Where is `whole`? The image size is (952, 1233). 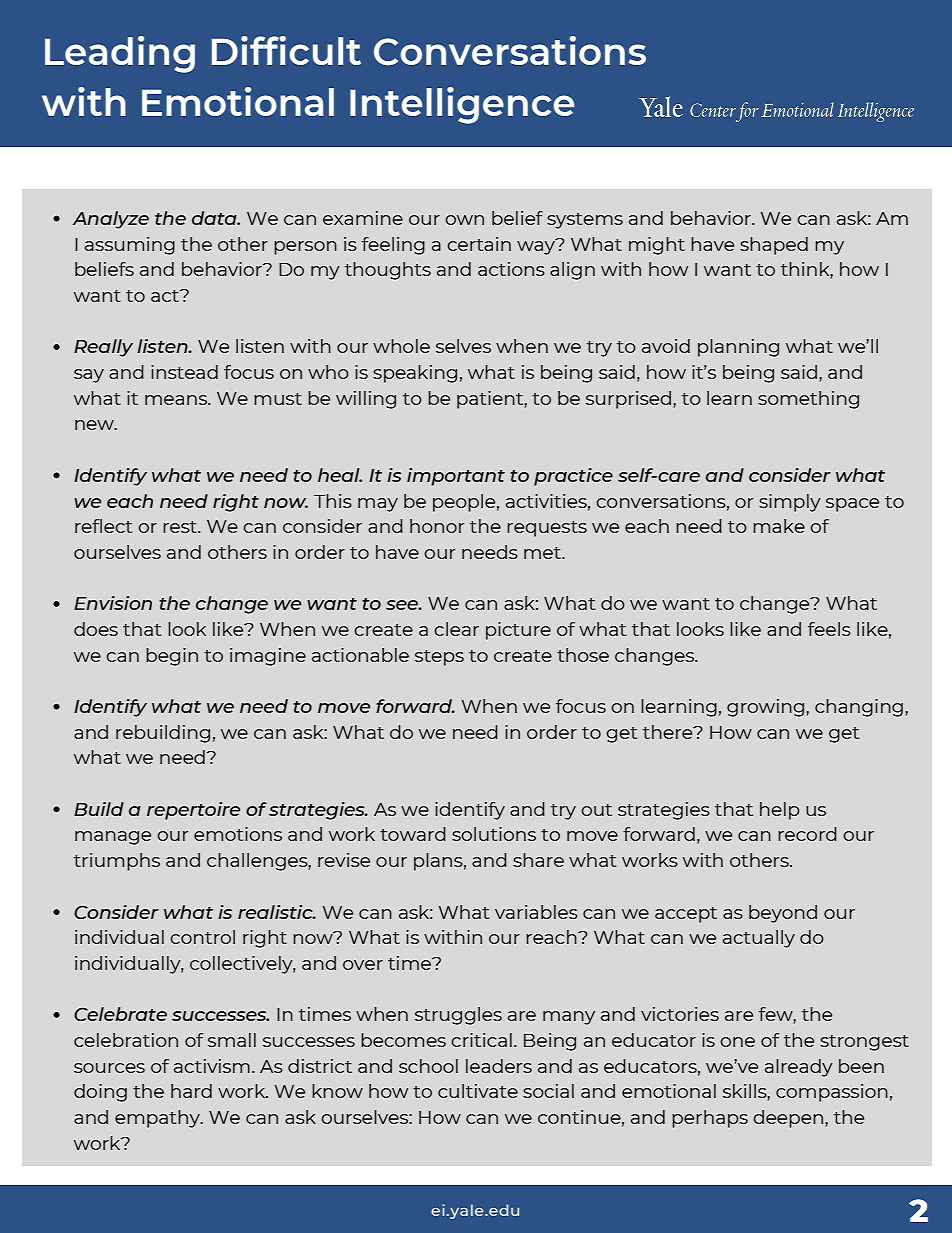
whole is located at coordinates (401, 346).
